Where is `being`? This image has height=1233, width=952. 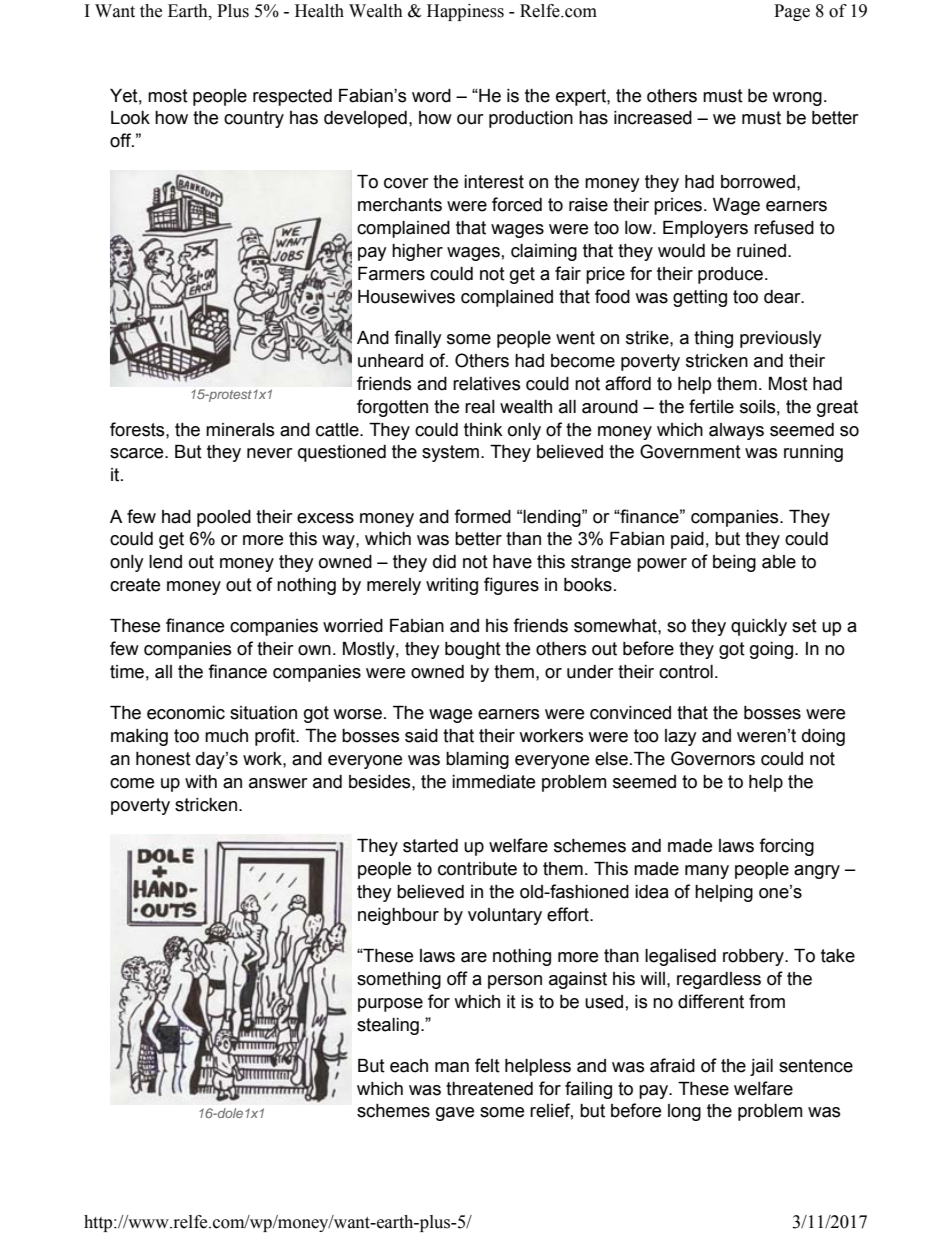 being is located at coordinates (734, 563).
